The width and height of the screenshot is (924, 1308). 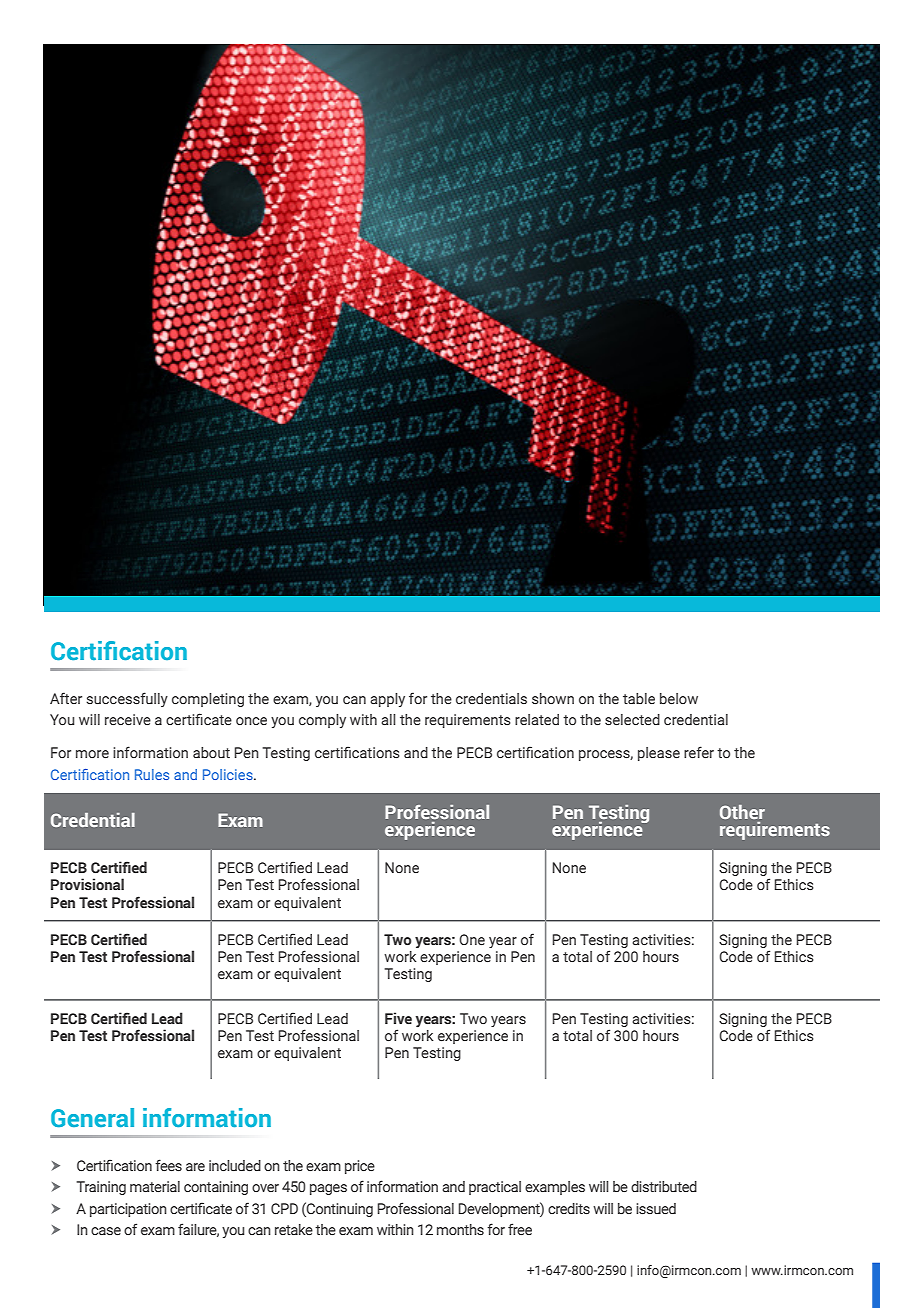 What do you see at coordinates (128, 1210) in the screenshot?
I see `participation` at bounding box center [128, 1210].
